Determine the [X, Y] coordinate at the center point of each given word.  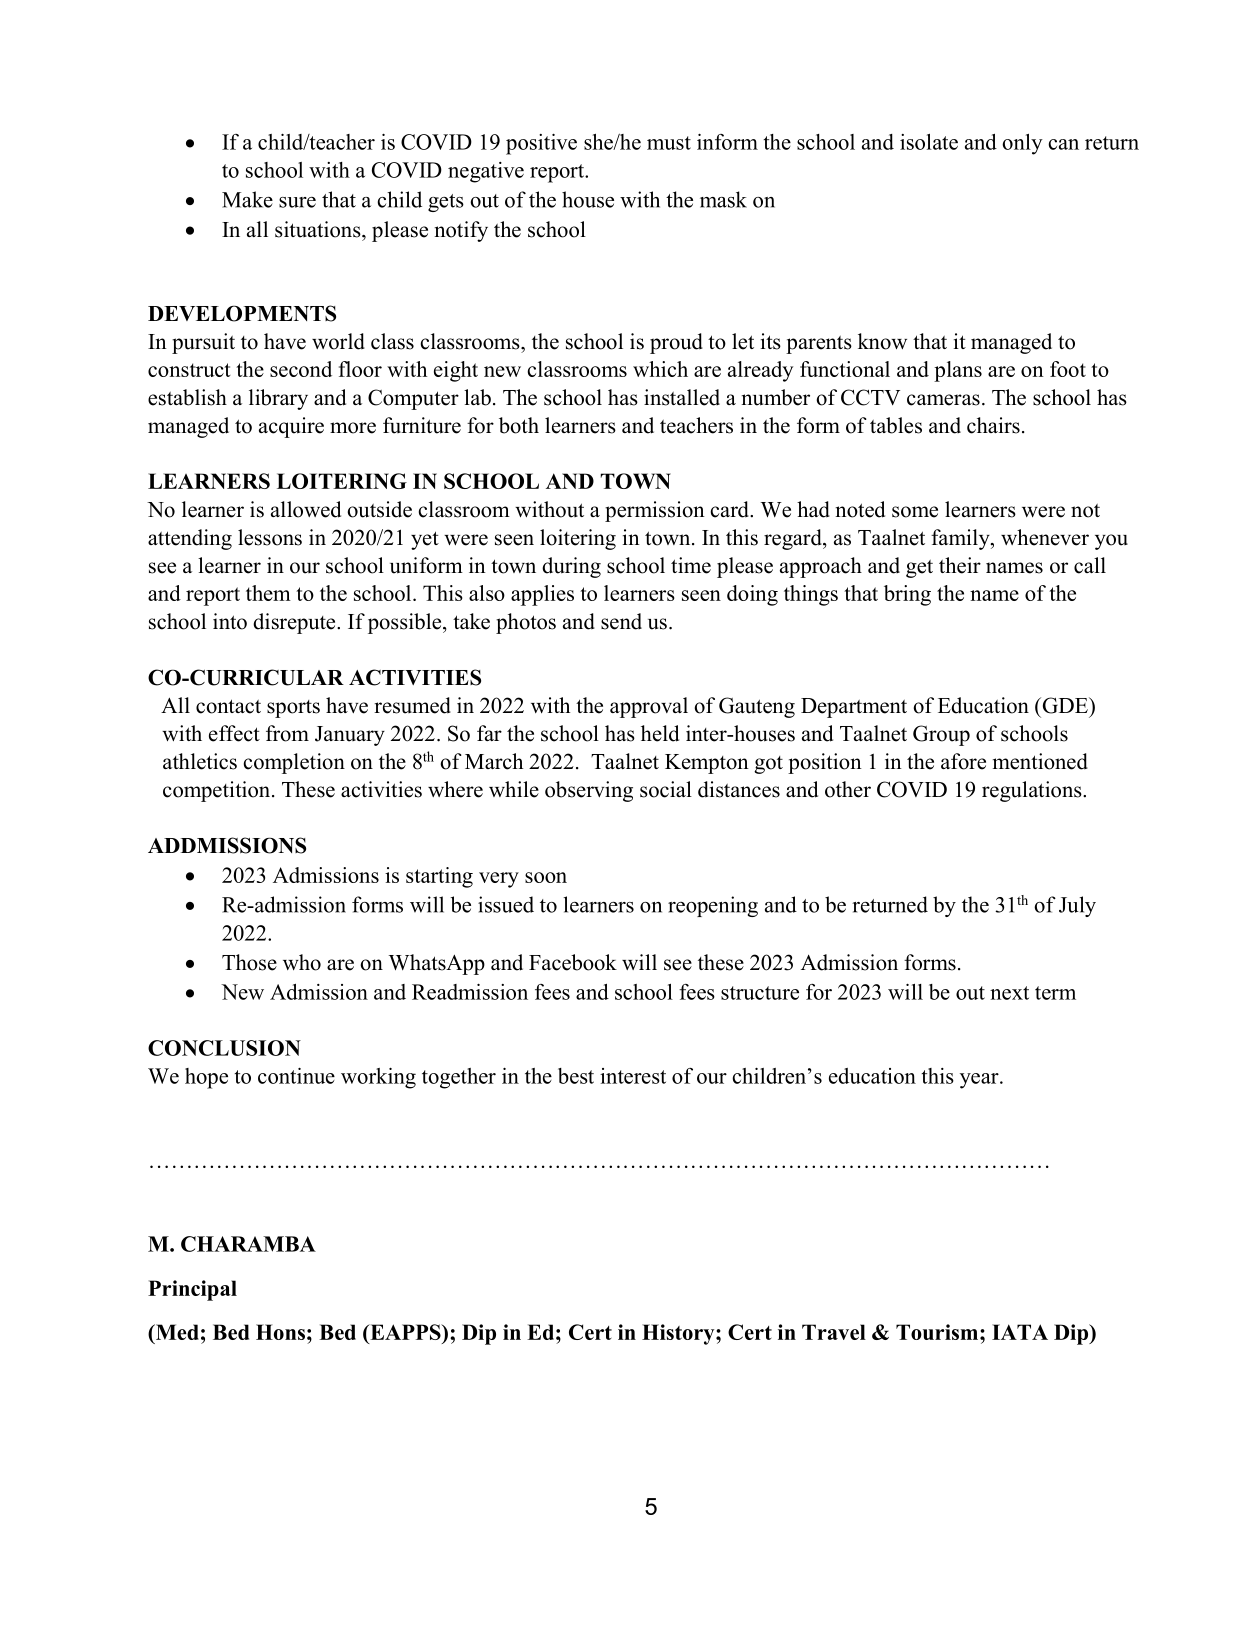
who [302, 962]
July [1077, 906]
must [669, 143]
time [691, 565]
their [960, 565]
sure [297, 202]
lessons [270, 537]
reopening [713, 906]
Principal [192, 1290]
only [1022, 144]
